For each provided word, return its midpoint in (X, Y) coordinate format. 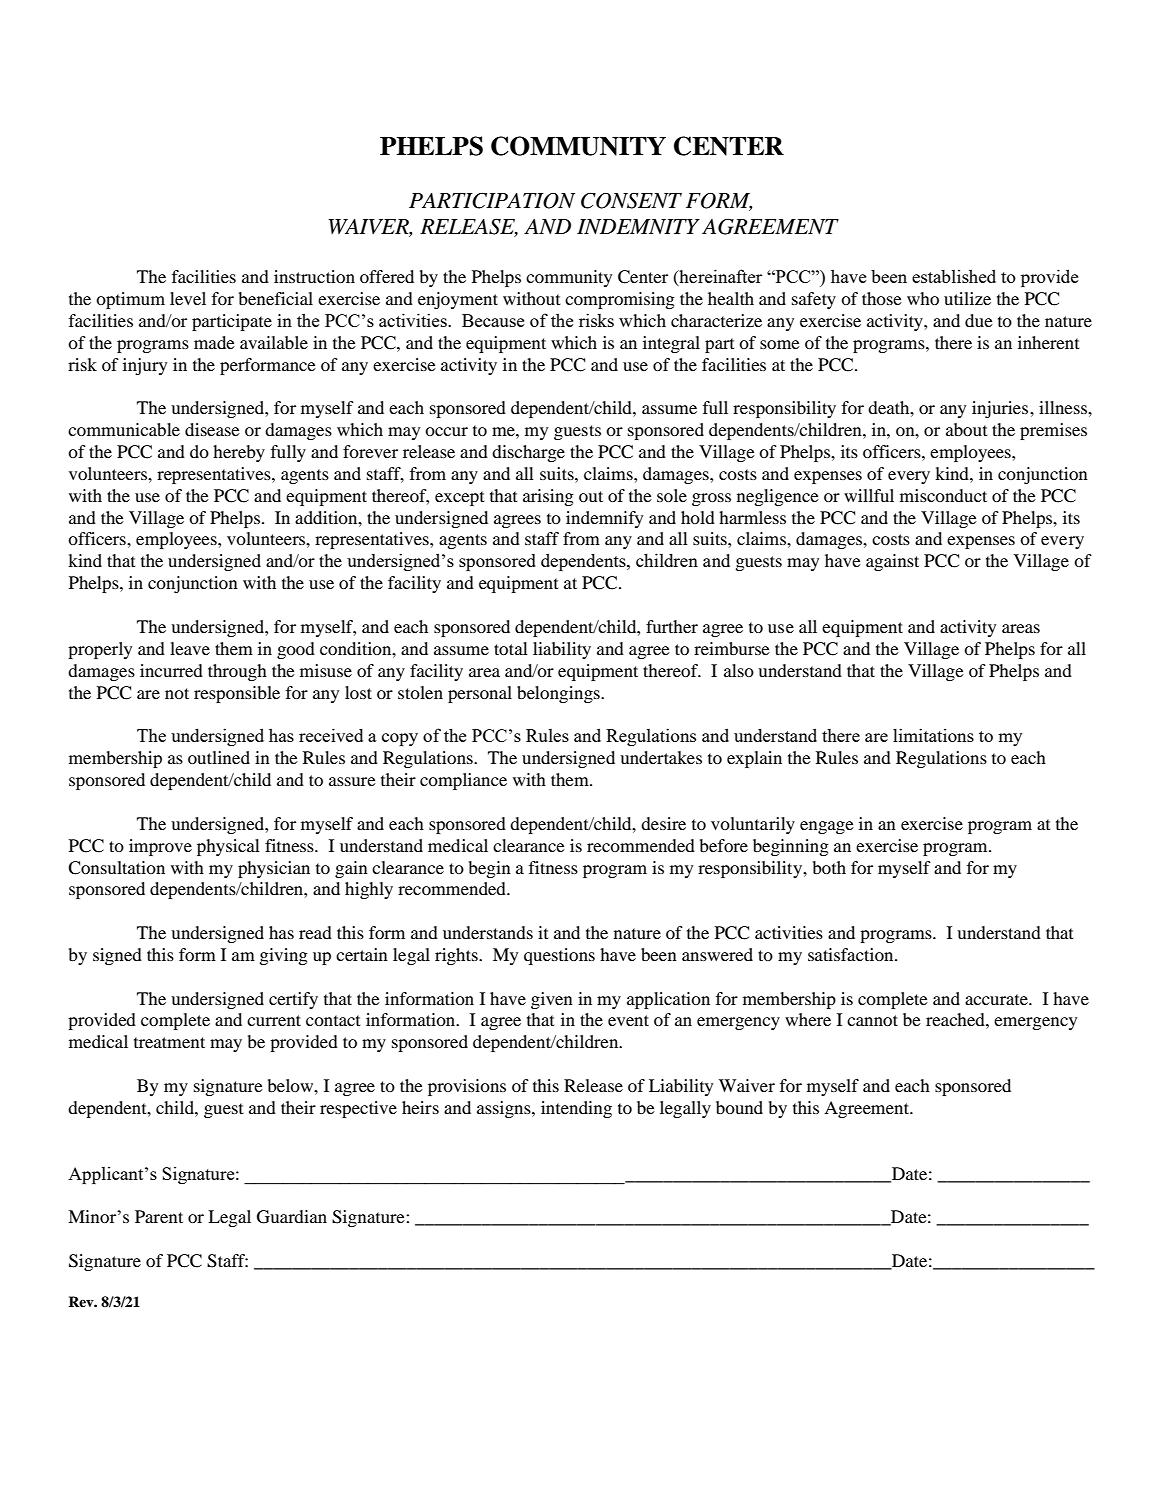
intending (576, 1109)
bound (739, 1107)
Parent (159, 1216)
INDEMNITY (638, 226)
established (954, 276)
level (188, 298)
